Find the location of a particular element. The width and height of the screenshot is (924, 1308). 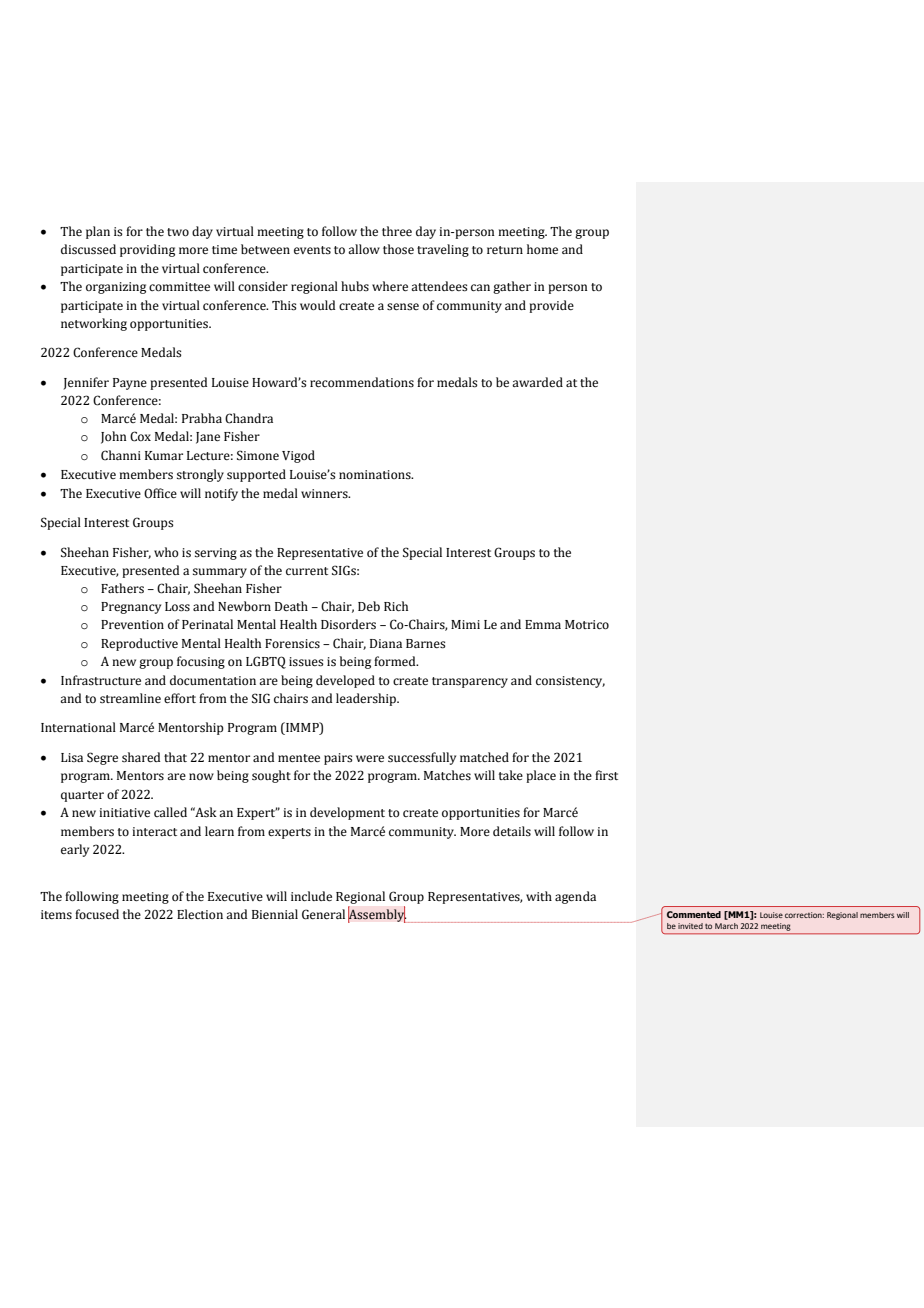

Assembly is located at coordinates (377, 915).
